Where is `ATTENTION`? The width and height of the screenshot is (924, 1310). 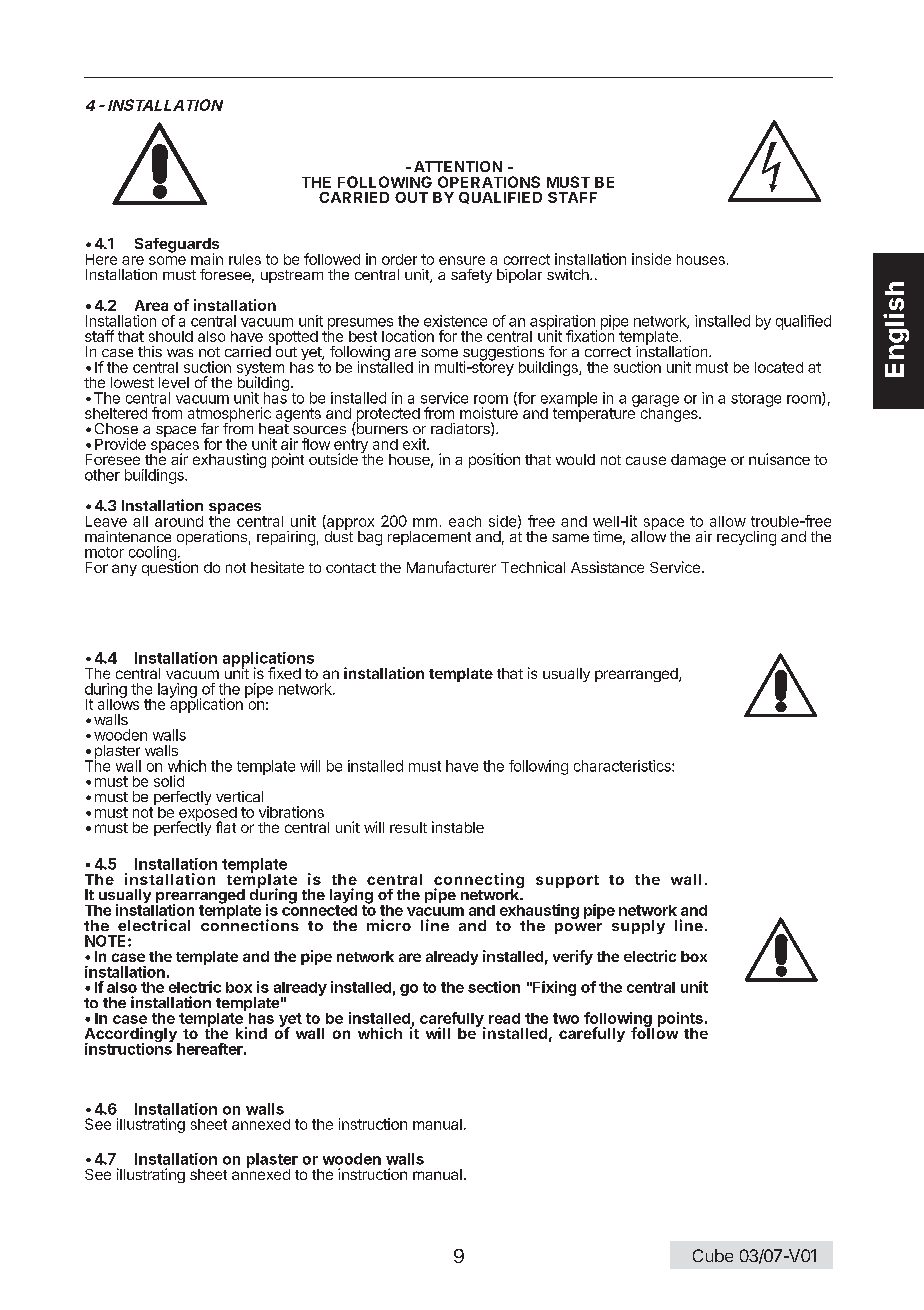 ATTENTION is located at coordinates (458, 166).
